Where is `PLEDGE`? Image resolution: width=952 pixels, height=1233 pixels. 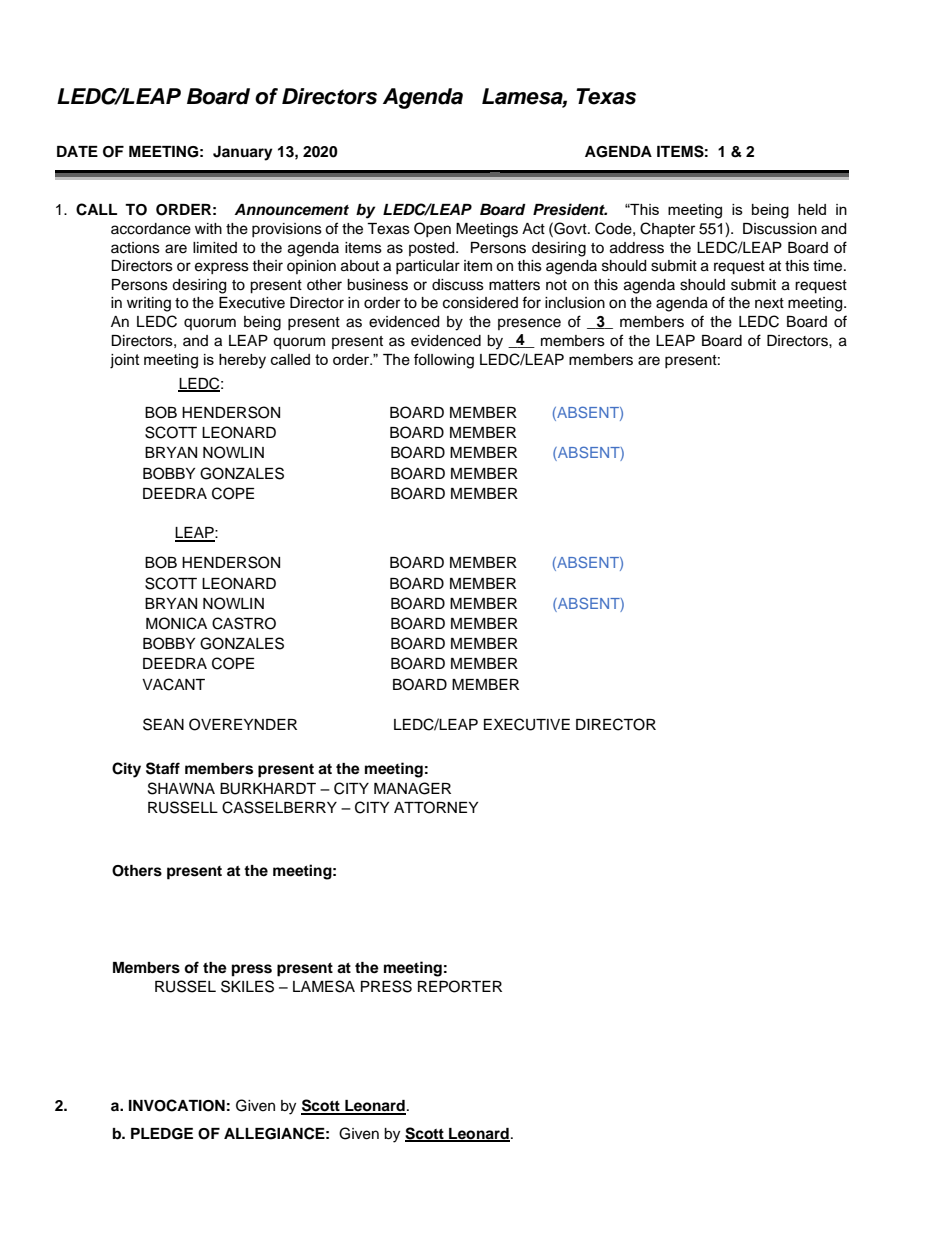
PLEDGE is located at coordinates (162, 1134).
